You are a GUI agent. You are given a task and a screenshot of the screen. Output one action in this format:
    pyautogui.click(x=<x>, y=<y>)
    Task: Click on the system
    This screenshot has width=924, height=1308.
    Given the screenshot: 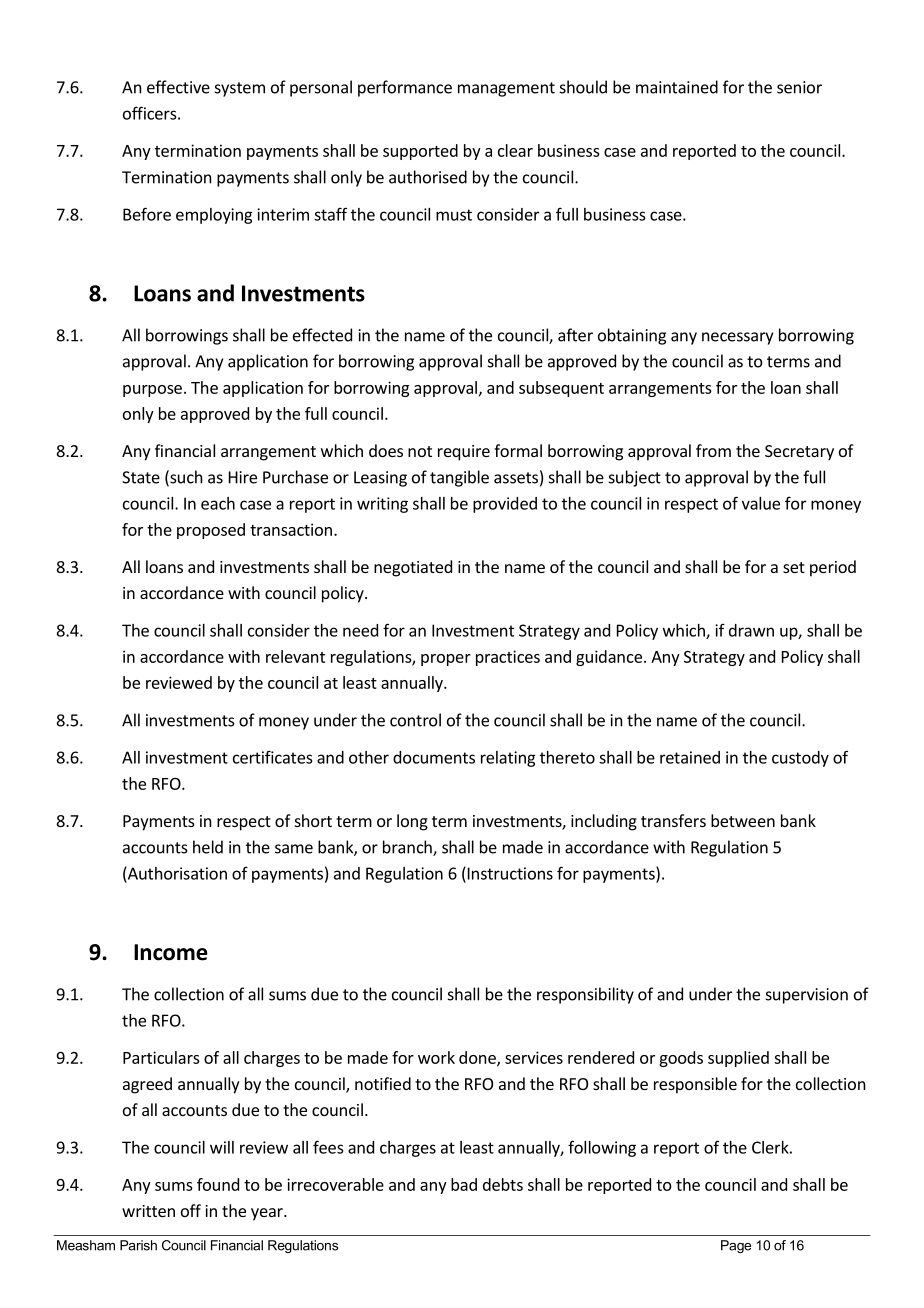 What is the action you would take?
    pyautogui.click(x=240, y=89)
